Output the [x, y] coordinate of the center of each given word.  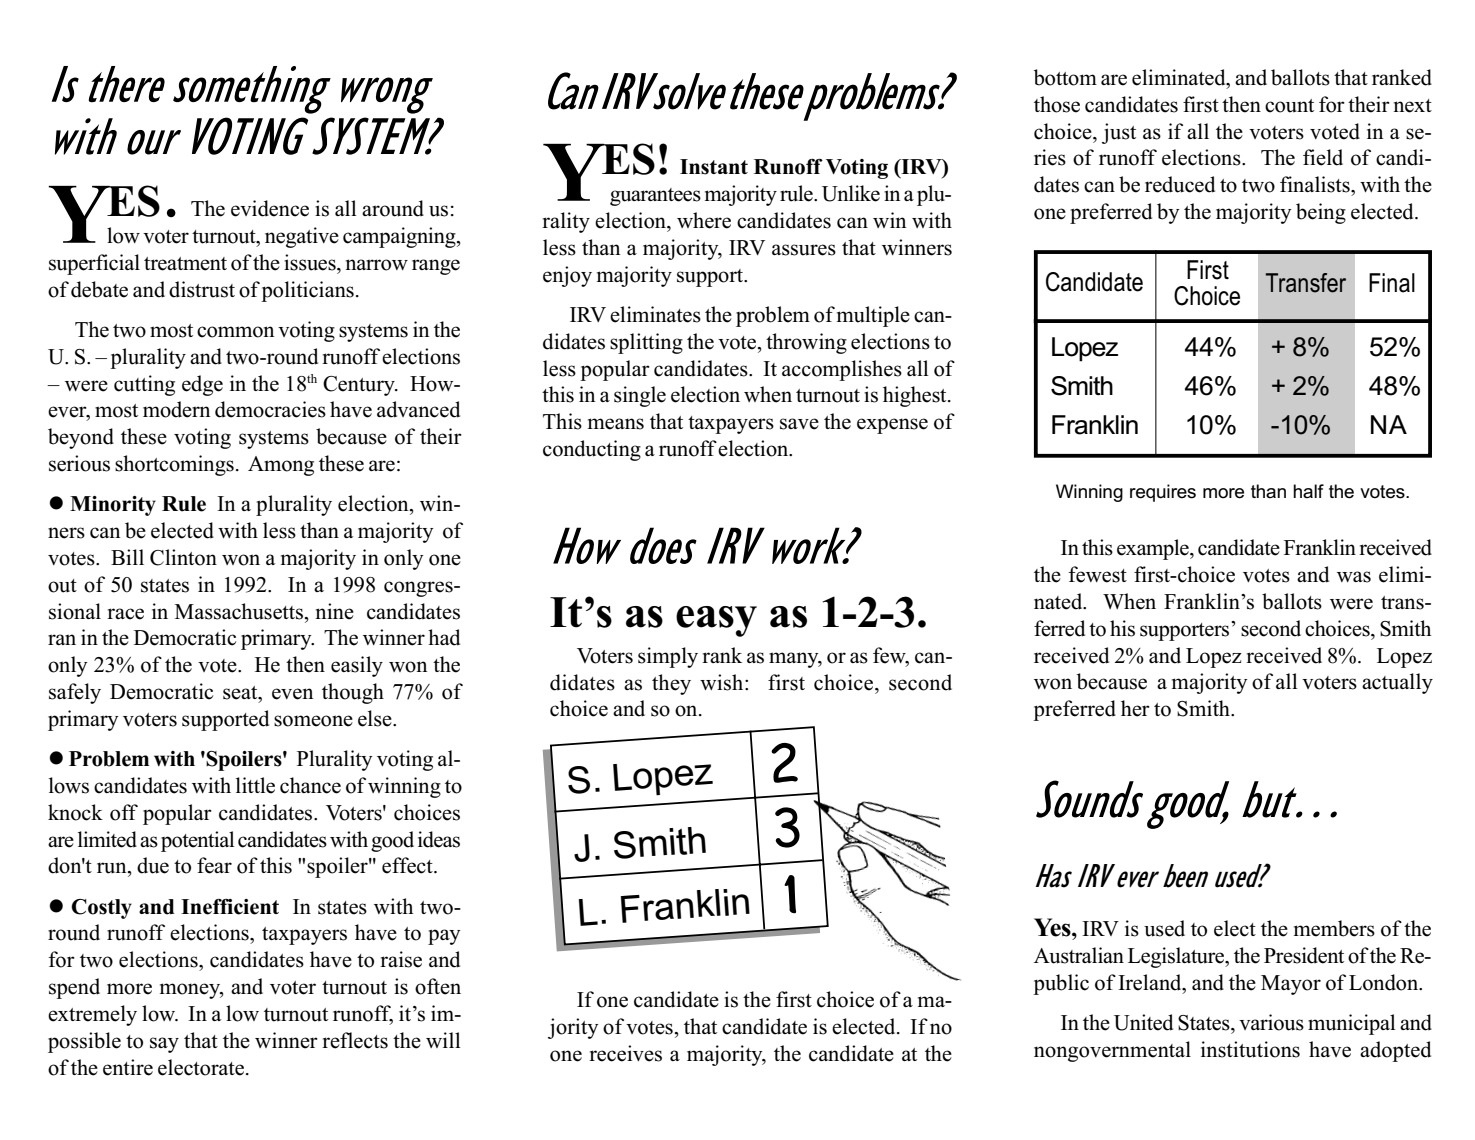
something [252, 90]
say [164, 1045]
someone [313, 721]
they [671, 684]
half [1308, 491]
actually [1397, 683]
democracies [270, 409]
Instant [714, 167]
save [799, 424]
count [1289, 106]
